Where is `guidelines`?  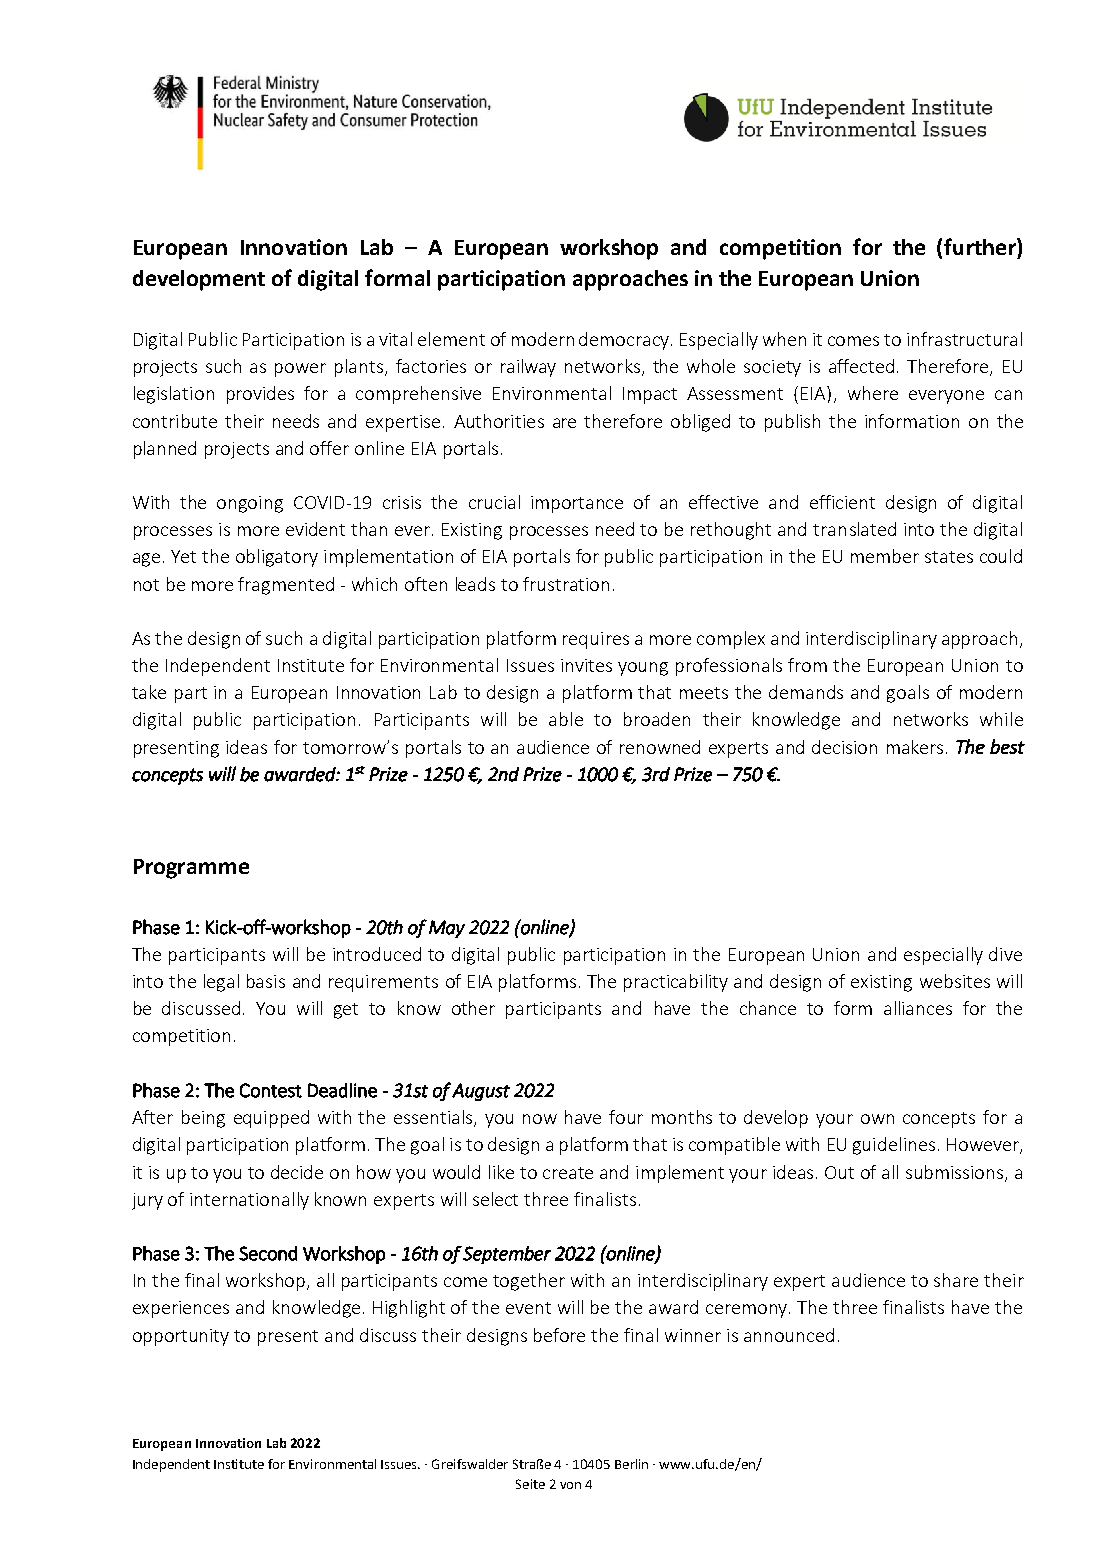
guidelines is located at coordinates (894, 1146).
